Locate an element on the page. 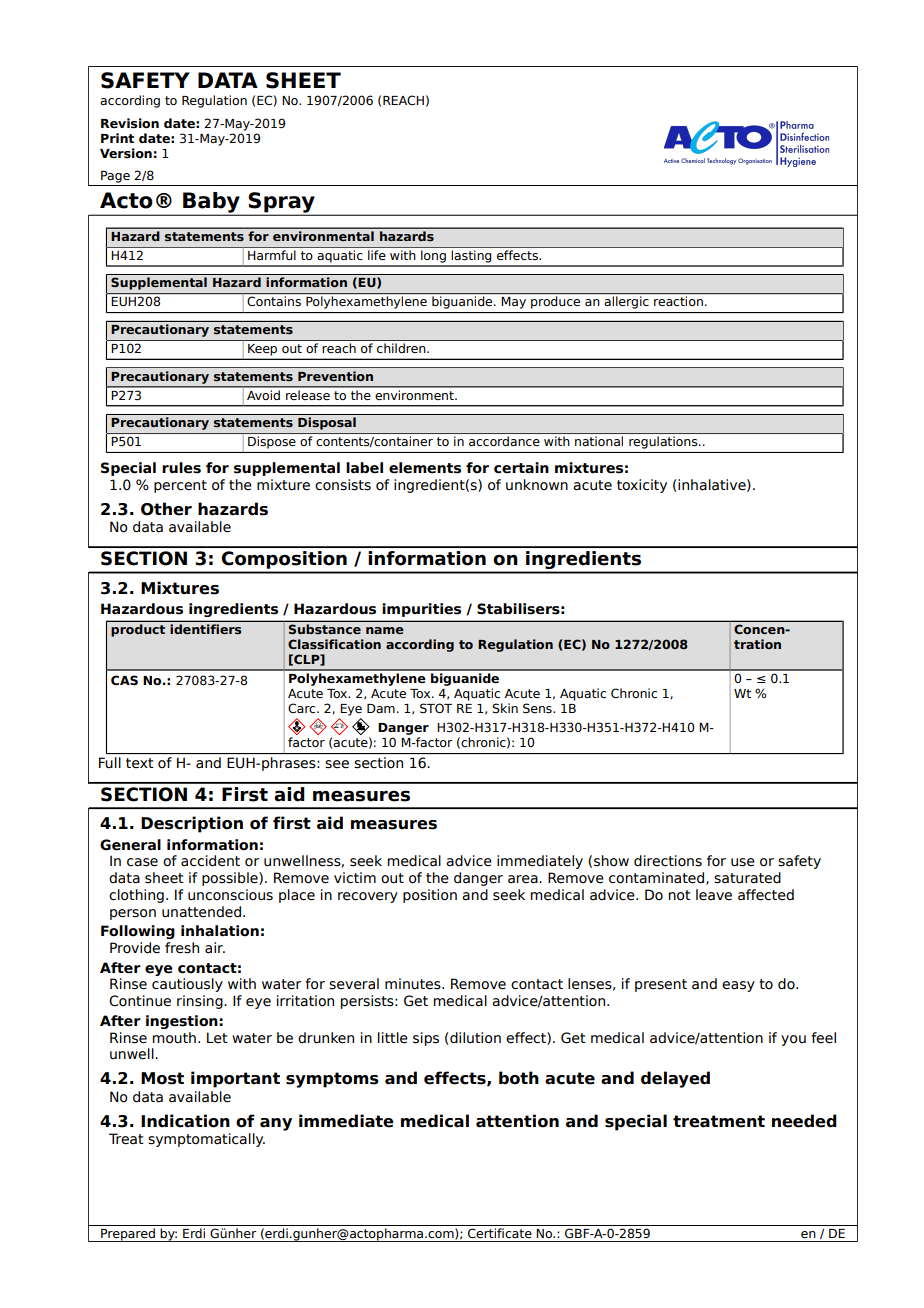  toxicity is located at coordinates (642, 486).
